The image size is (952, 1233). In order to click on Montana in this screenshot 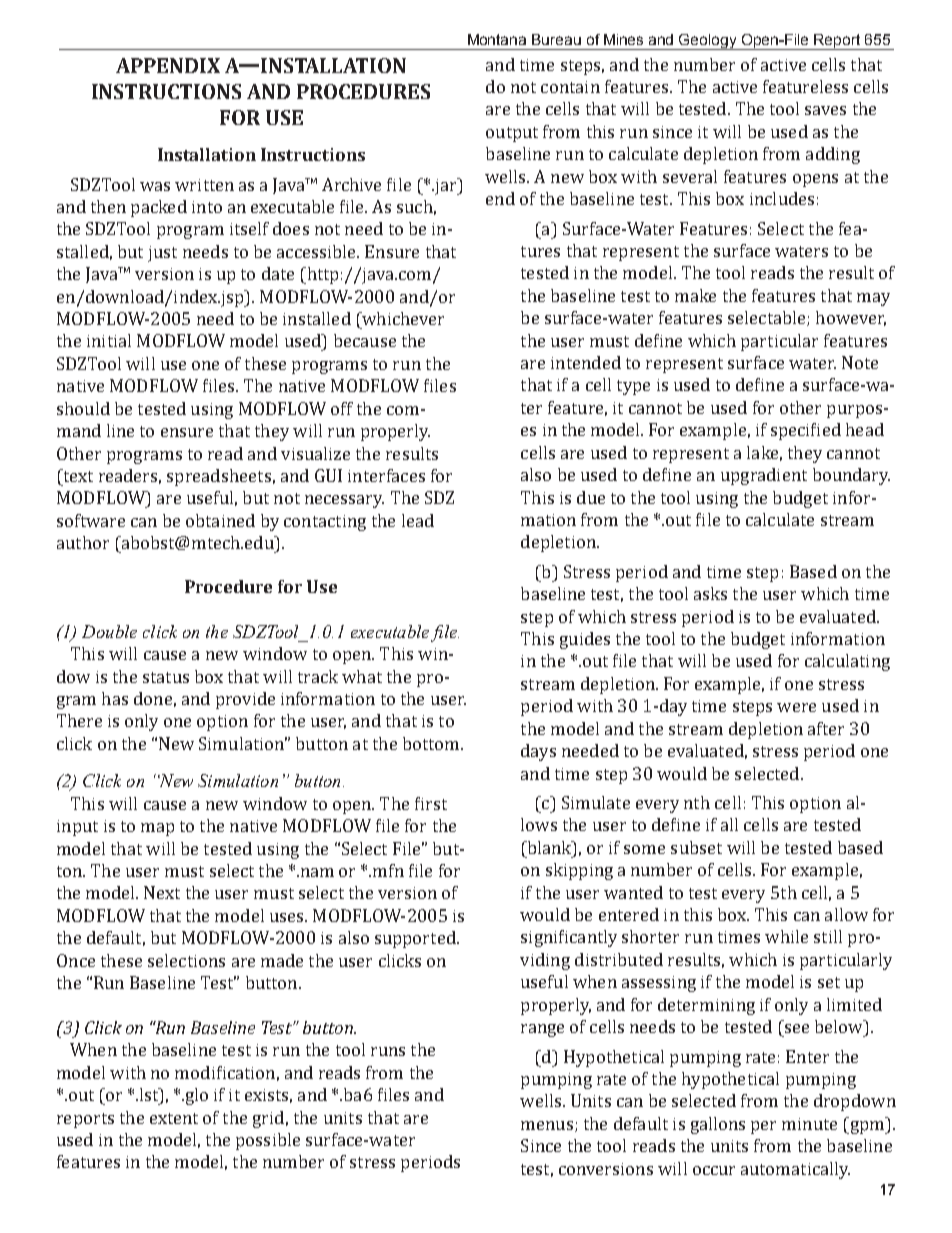, I will do `click(497, 39)`.
